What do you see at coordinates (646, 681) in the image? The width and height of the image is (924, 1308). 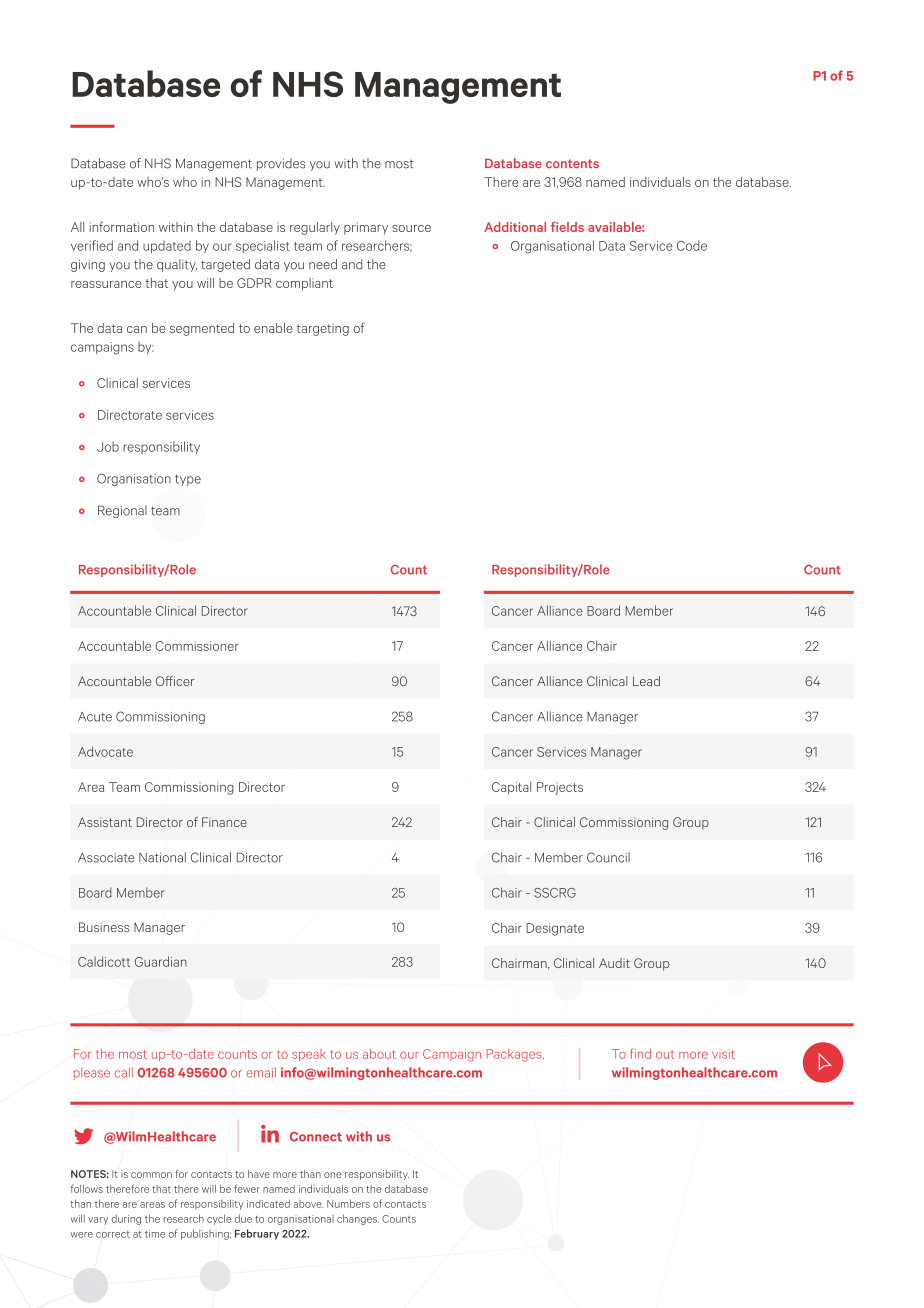 I see `Lead` at bounding box center [646, 681].
